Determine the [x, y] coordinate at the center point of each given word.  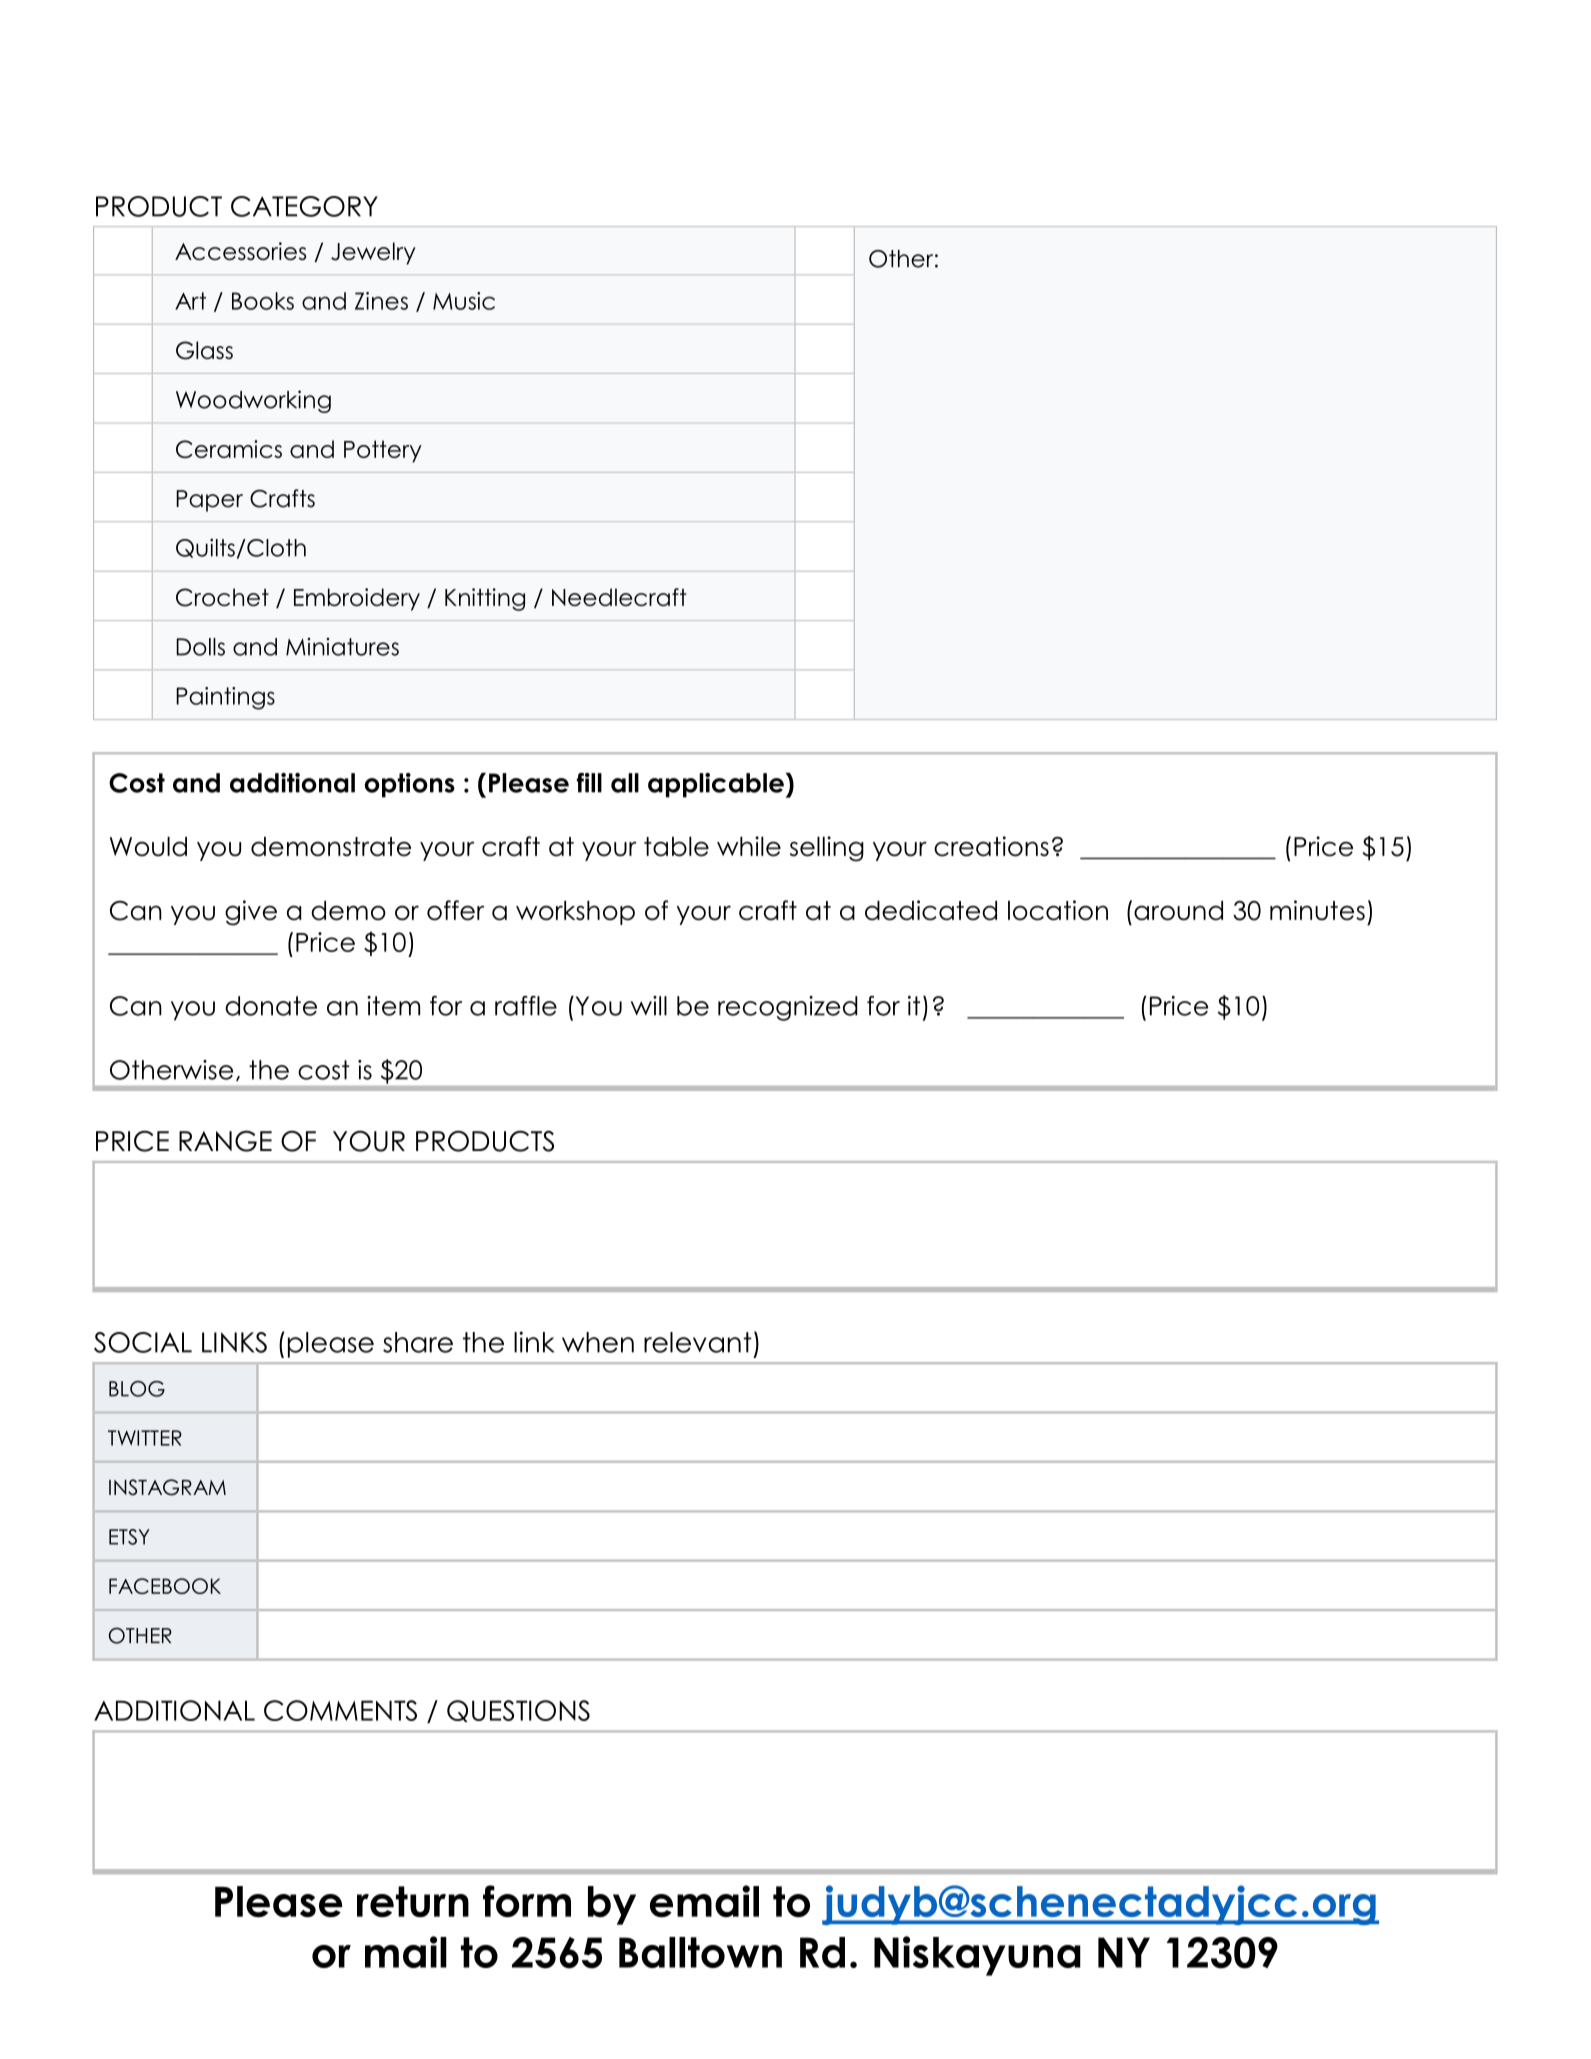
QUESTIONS [518, 1711]
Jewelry [373, 253]
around [1178, 911]
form [527, 1901]
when [598, 1342]
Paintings [225, 698]
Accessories [240, 251]
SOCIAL [143, 1342]
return [413, 1901]
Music [464, 301]
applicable [717, 785]
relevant [698, 1342]
